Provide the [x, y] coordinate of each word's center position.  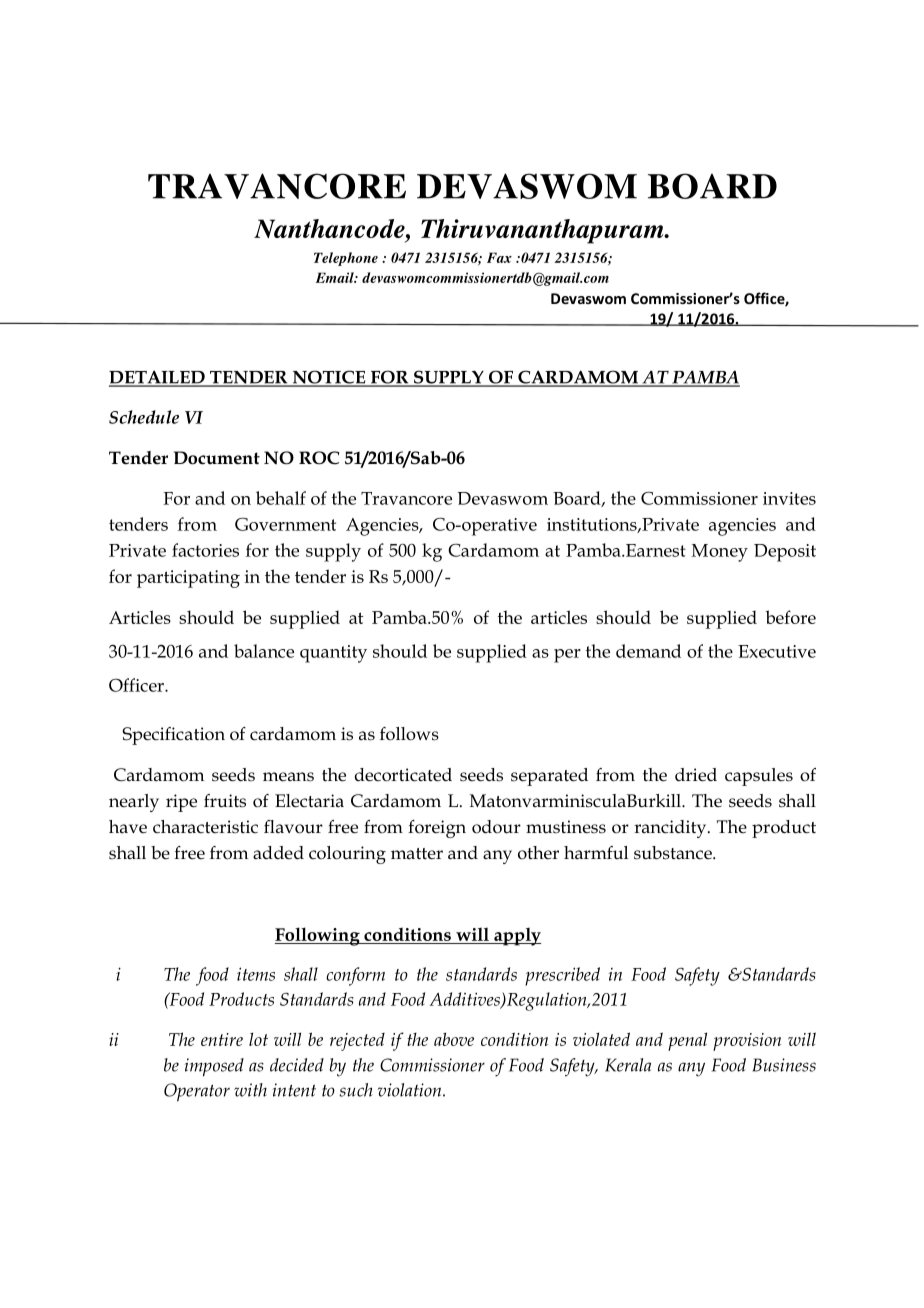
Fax [499, 257]
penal [687, 1041]
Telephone [346, 259]
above [454, 1039]
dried [696, 775]
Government [285, 524]
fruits [225, 801]
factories [205, 550]
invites [789, 498]
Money [720, 553]
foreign [437, 829]
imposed [214, 1067]
